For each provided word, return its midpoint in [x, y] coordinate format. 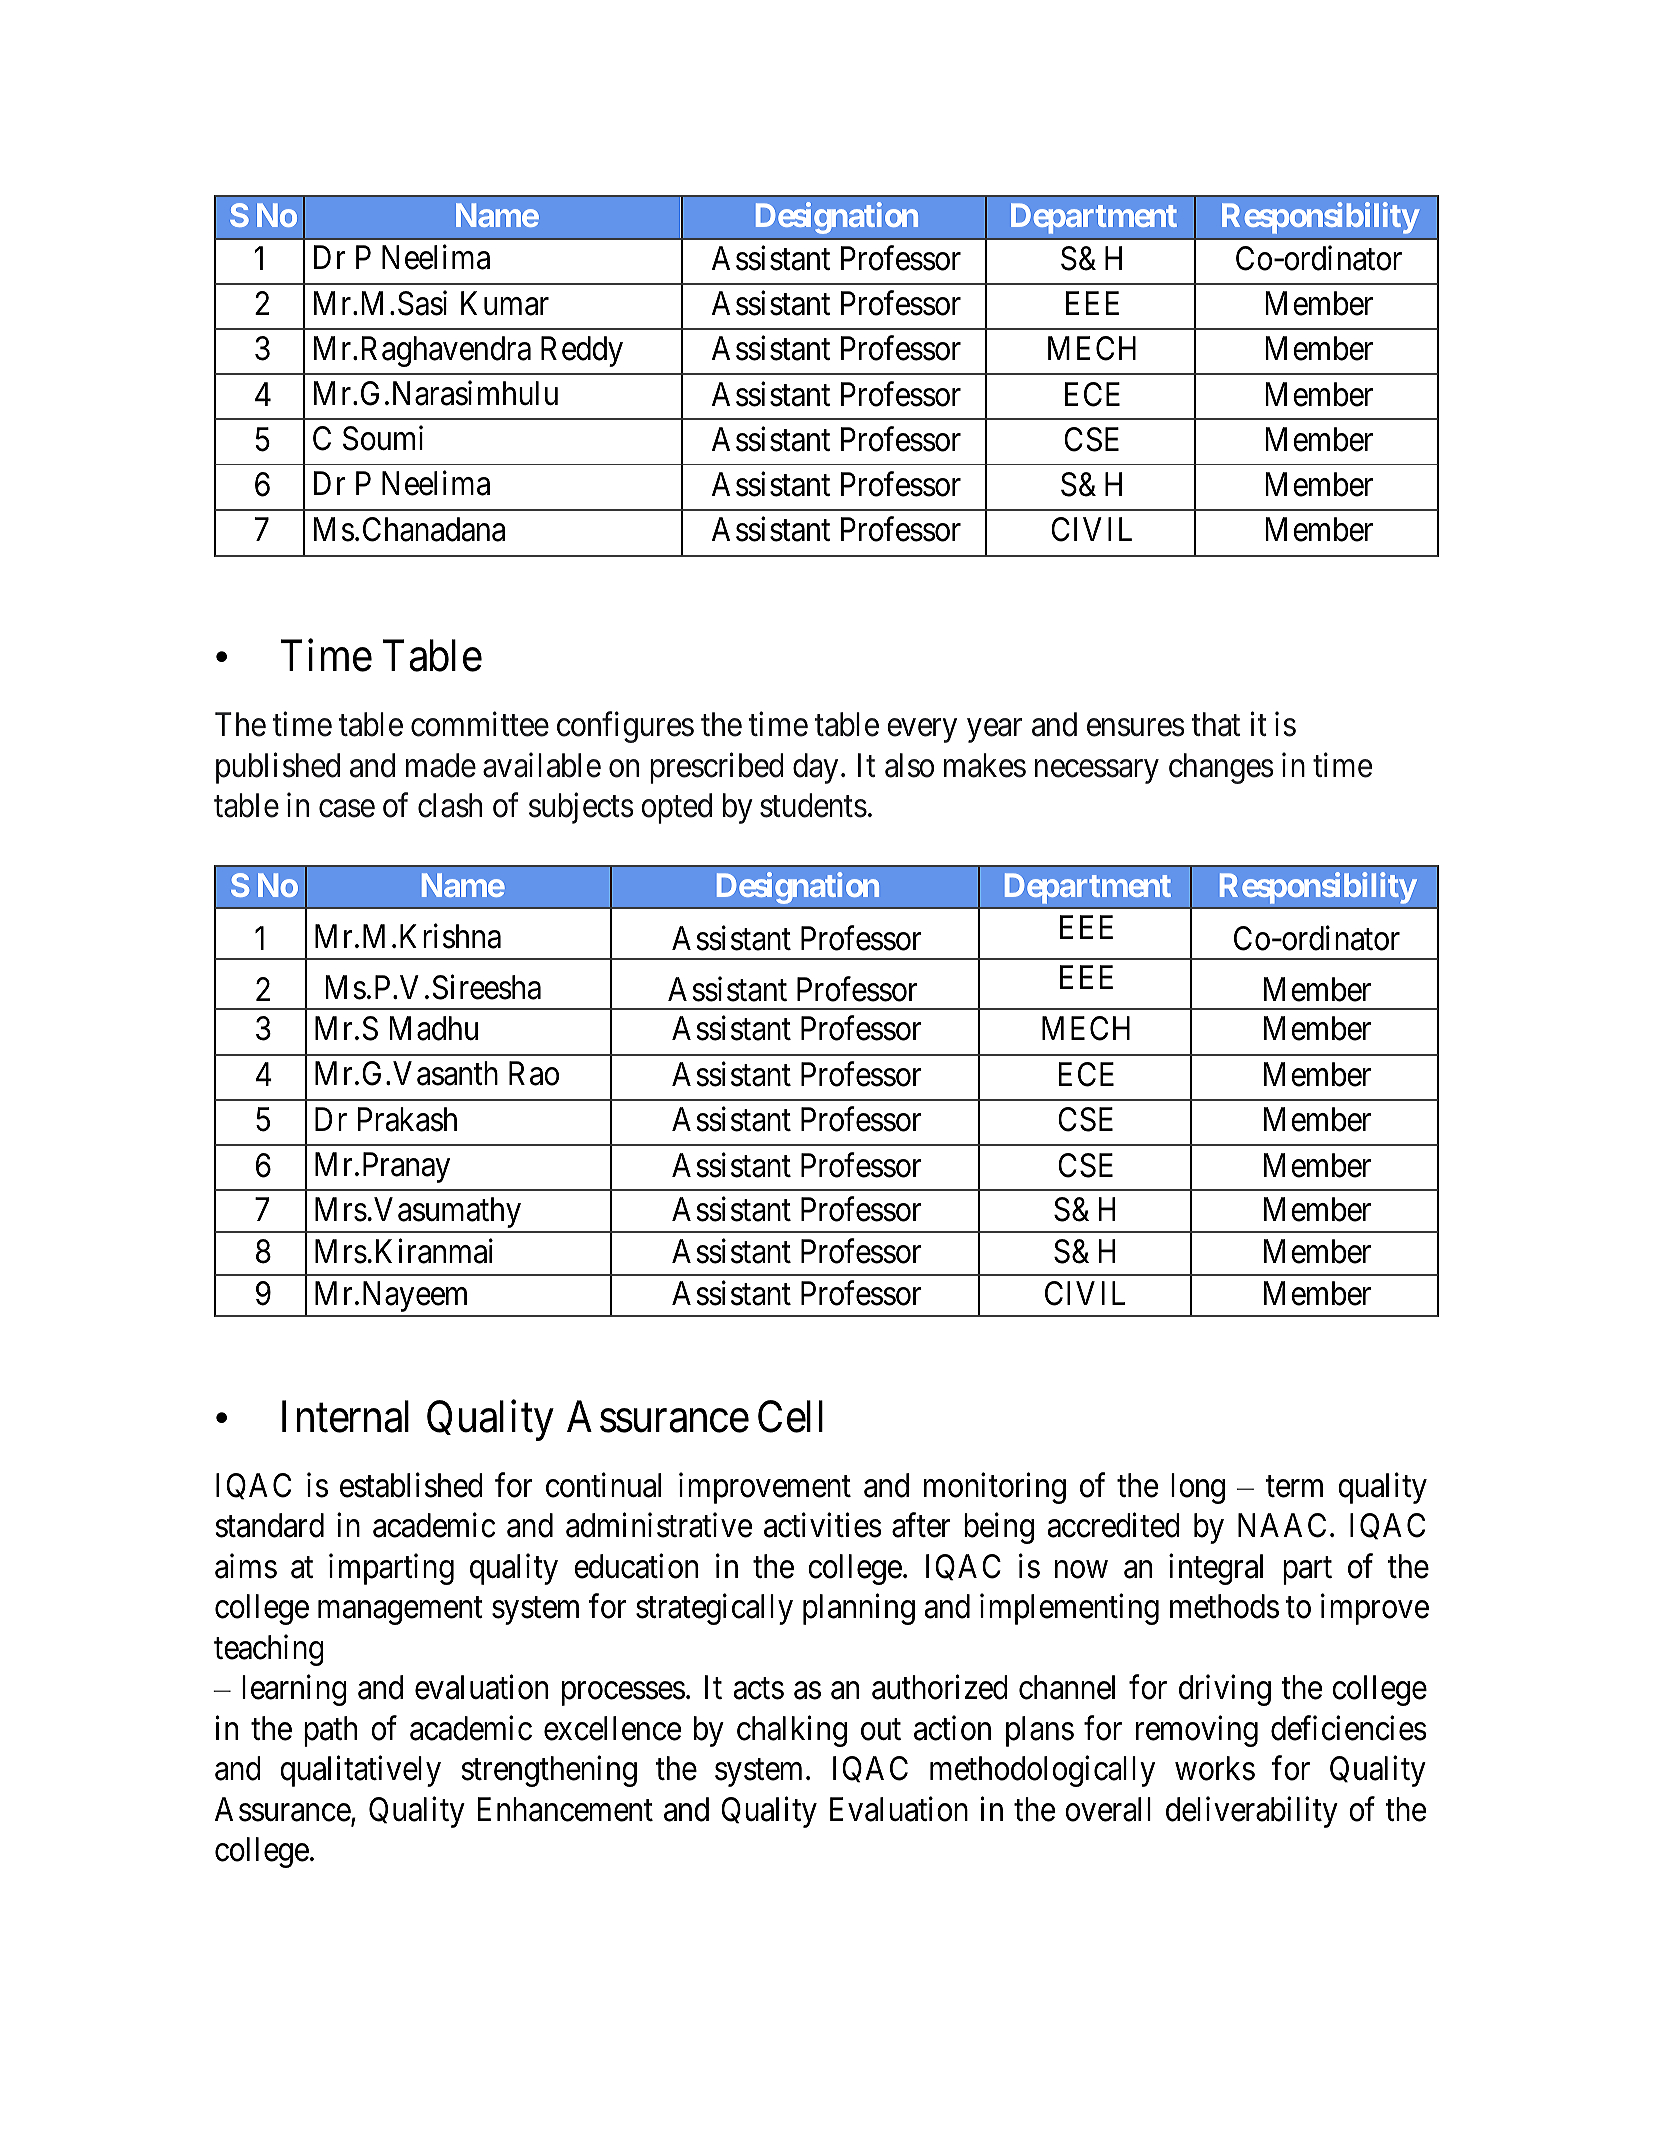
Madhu [433, 1028]
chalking [792, 1731]
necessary [1097, 772]
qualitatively [360, 1771]
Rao [534, 1074]
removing [1197, 1731]
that [1216, 724]
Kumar [505, 303]
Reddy [582, 351]
